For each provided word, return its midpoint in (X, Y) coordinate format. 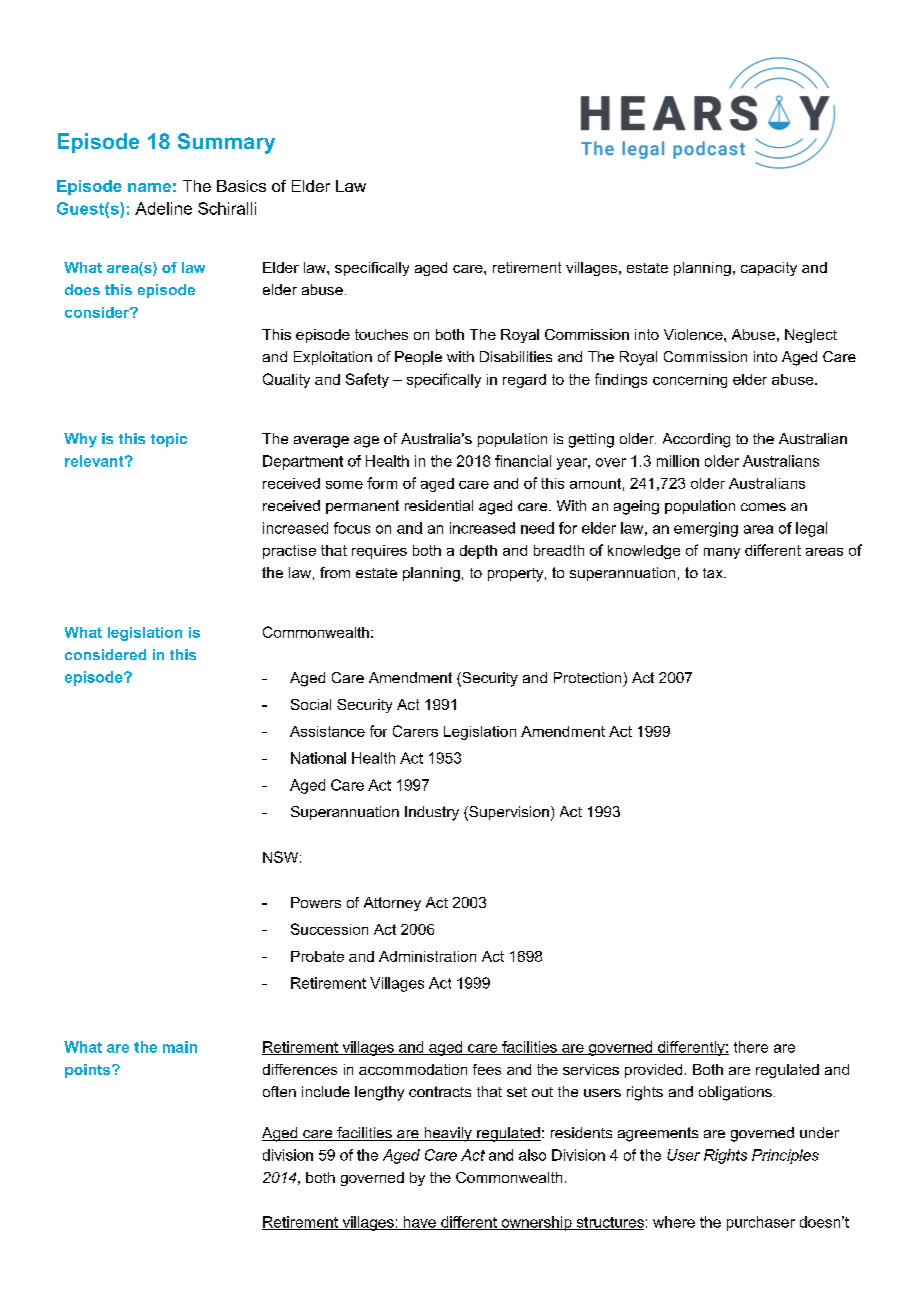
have (419, 1223)
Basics (241, 186)
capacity (769, 269)
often (279, 1091)
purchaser (761, 1223)
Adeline (163, 208)
